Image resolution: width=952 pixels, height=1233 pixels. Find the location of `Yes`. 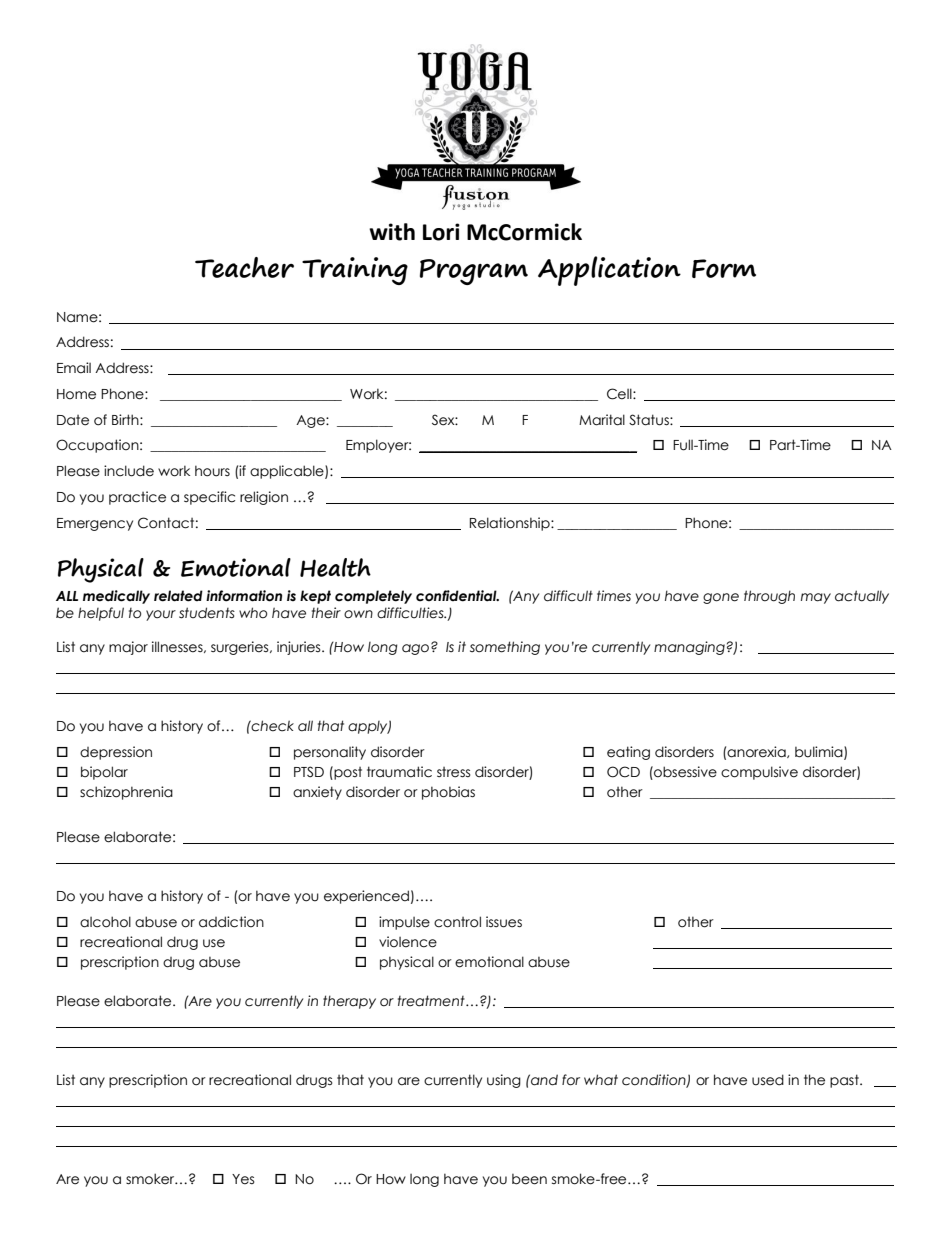

Yes is located at coordinates (243, 1179).
